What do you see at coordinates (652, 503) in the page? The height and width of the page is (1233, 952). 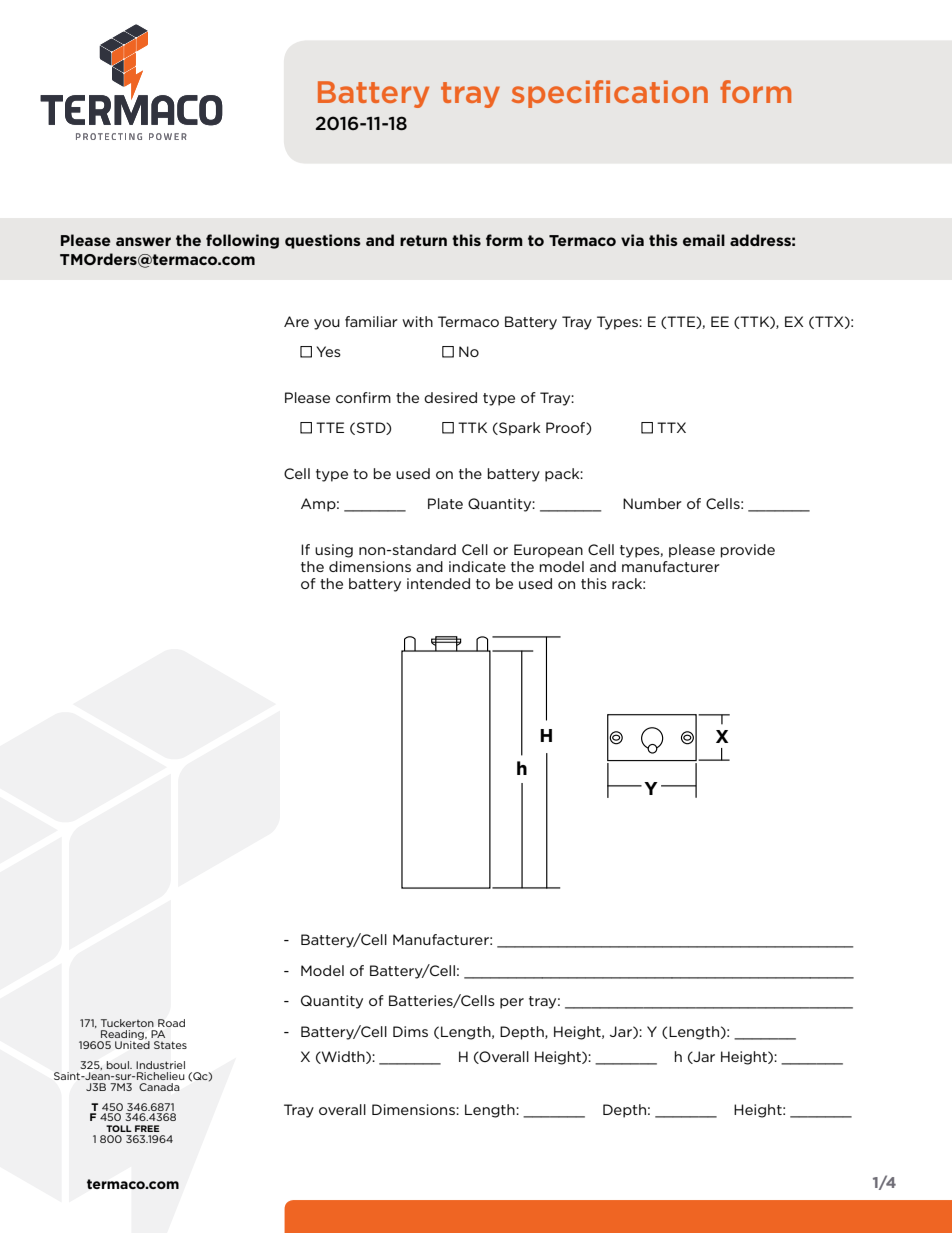 I see `Number` at bounding box center [652, 503].
